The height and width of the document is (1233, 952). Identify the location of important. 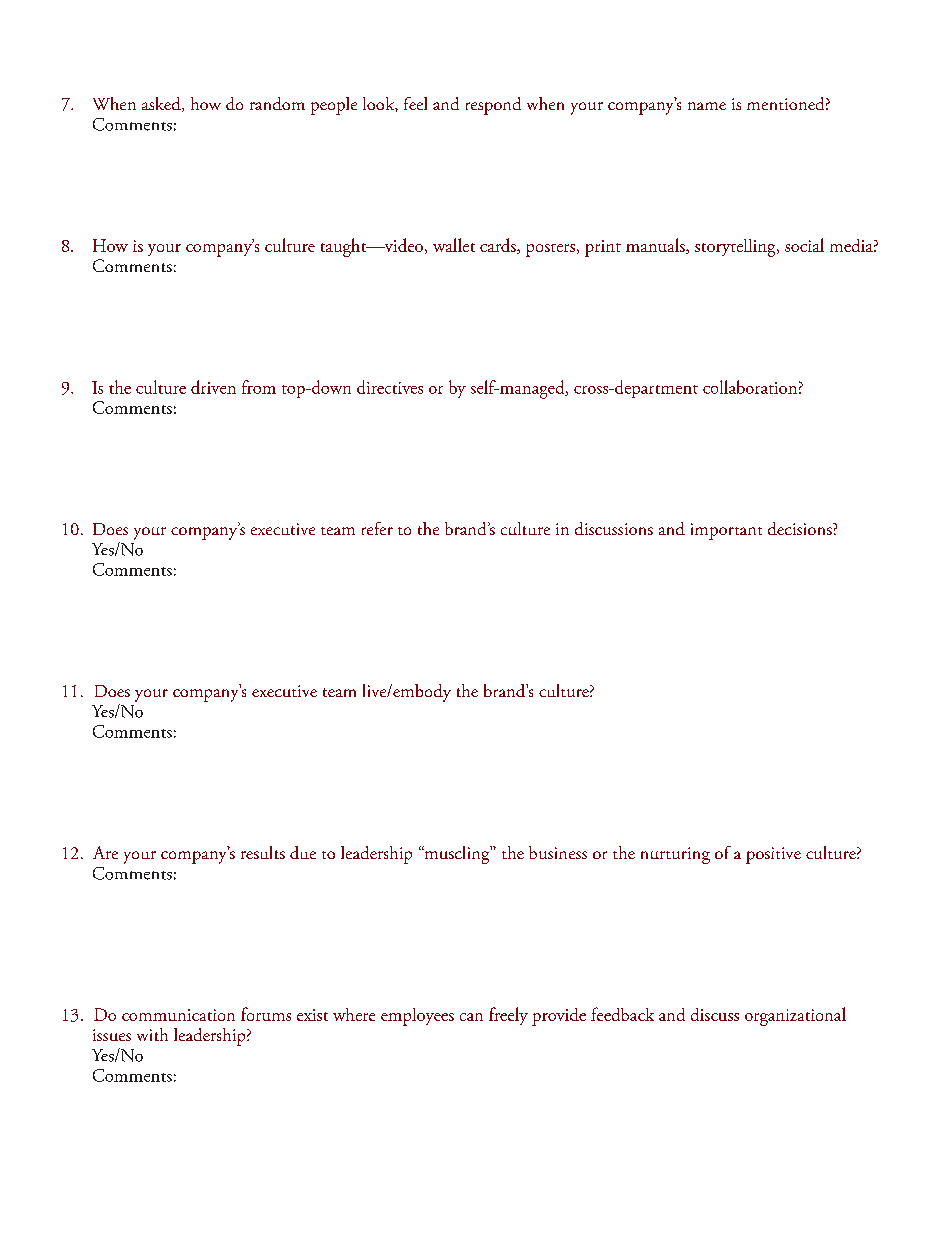
(726, 531).
